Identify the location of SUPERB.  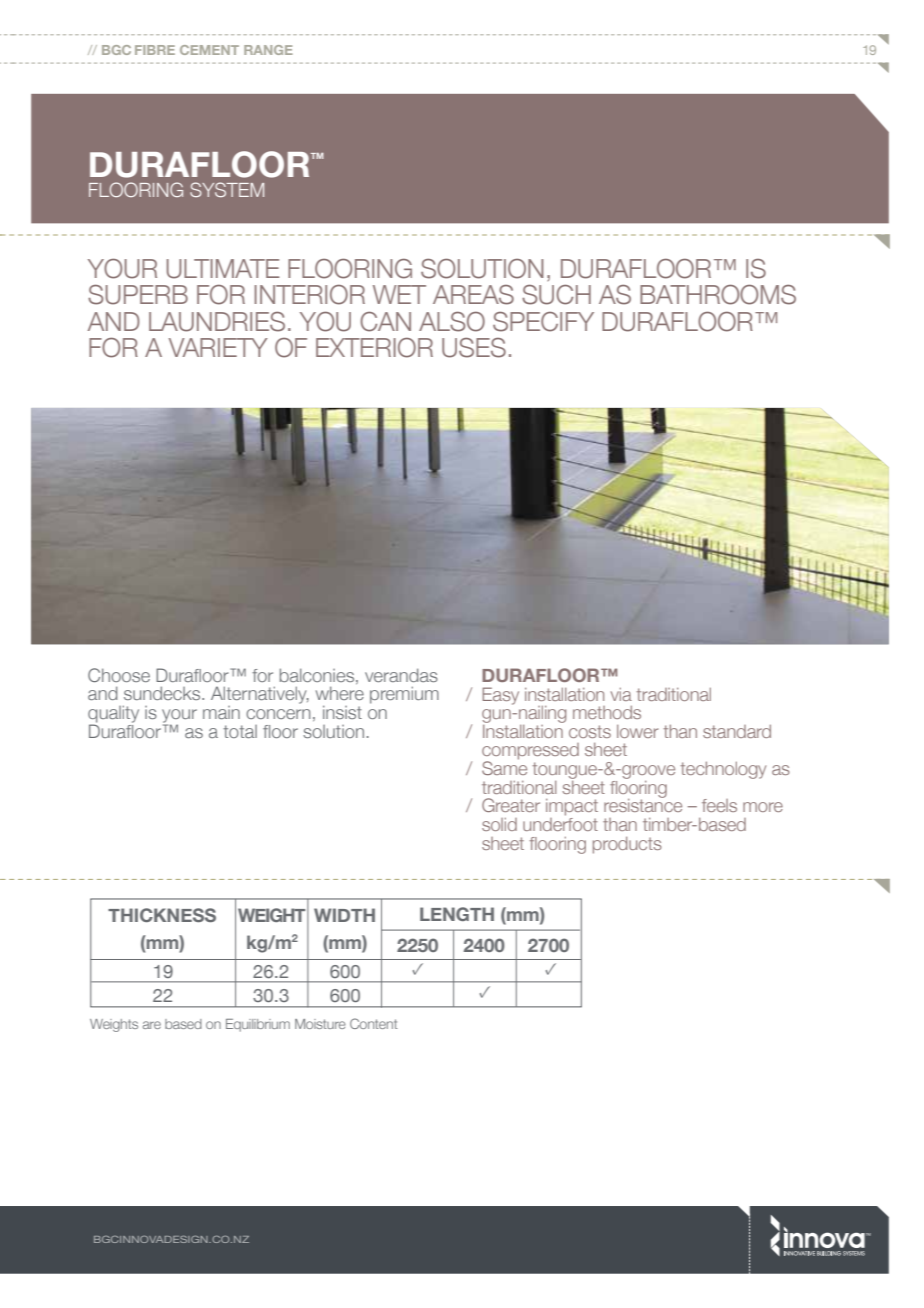
(138, 295).
